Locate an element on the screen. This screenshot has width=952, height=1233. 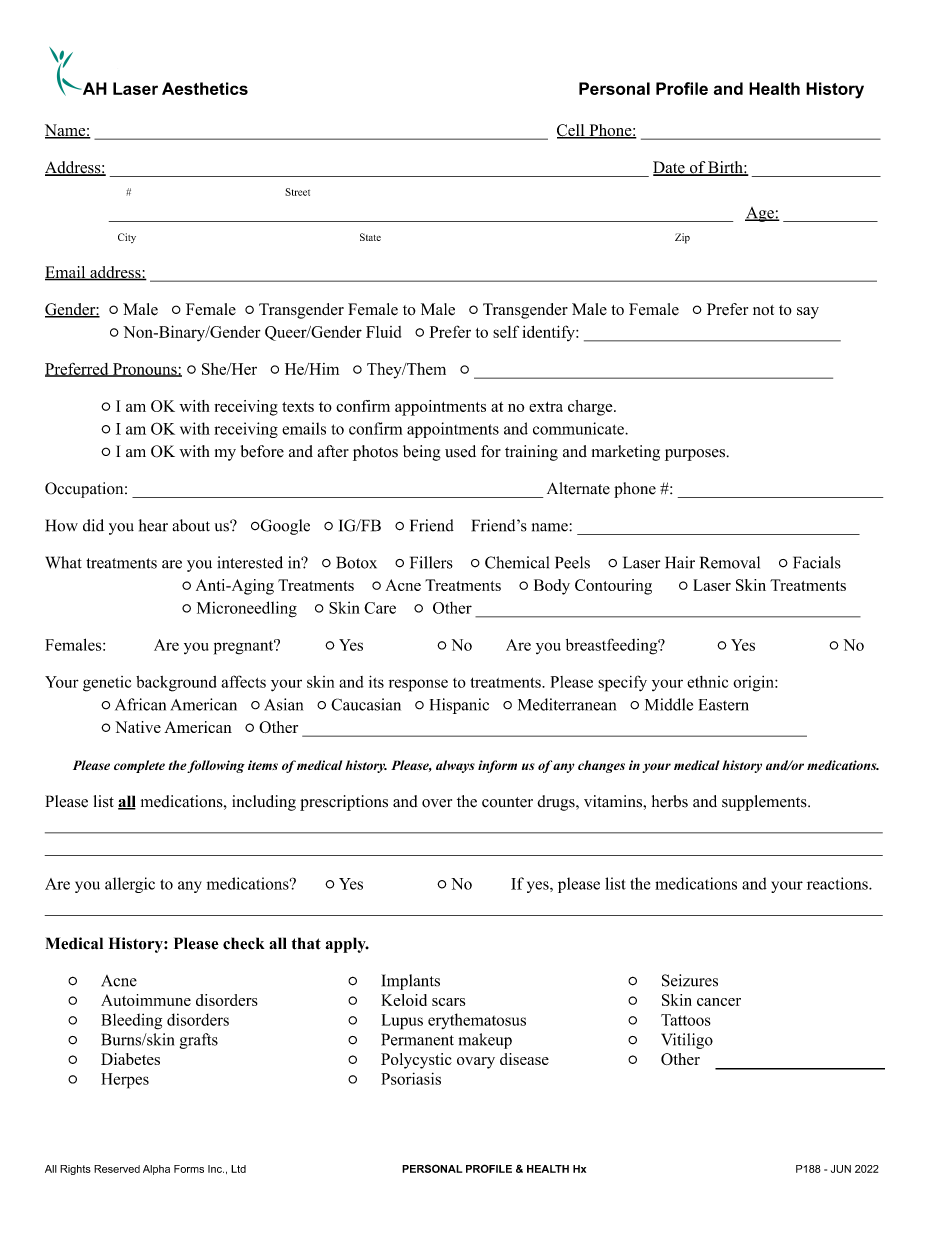
origin is located at coordinates (754, 684).
